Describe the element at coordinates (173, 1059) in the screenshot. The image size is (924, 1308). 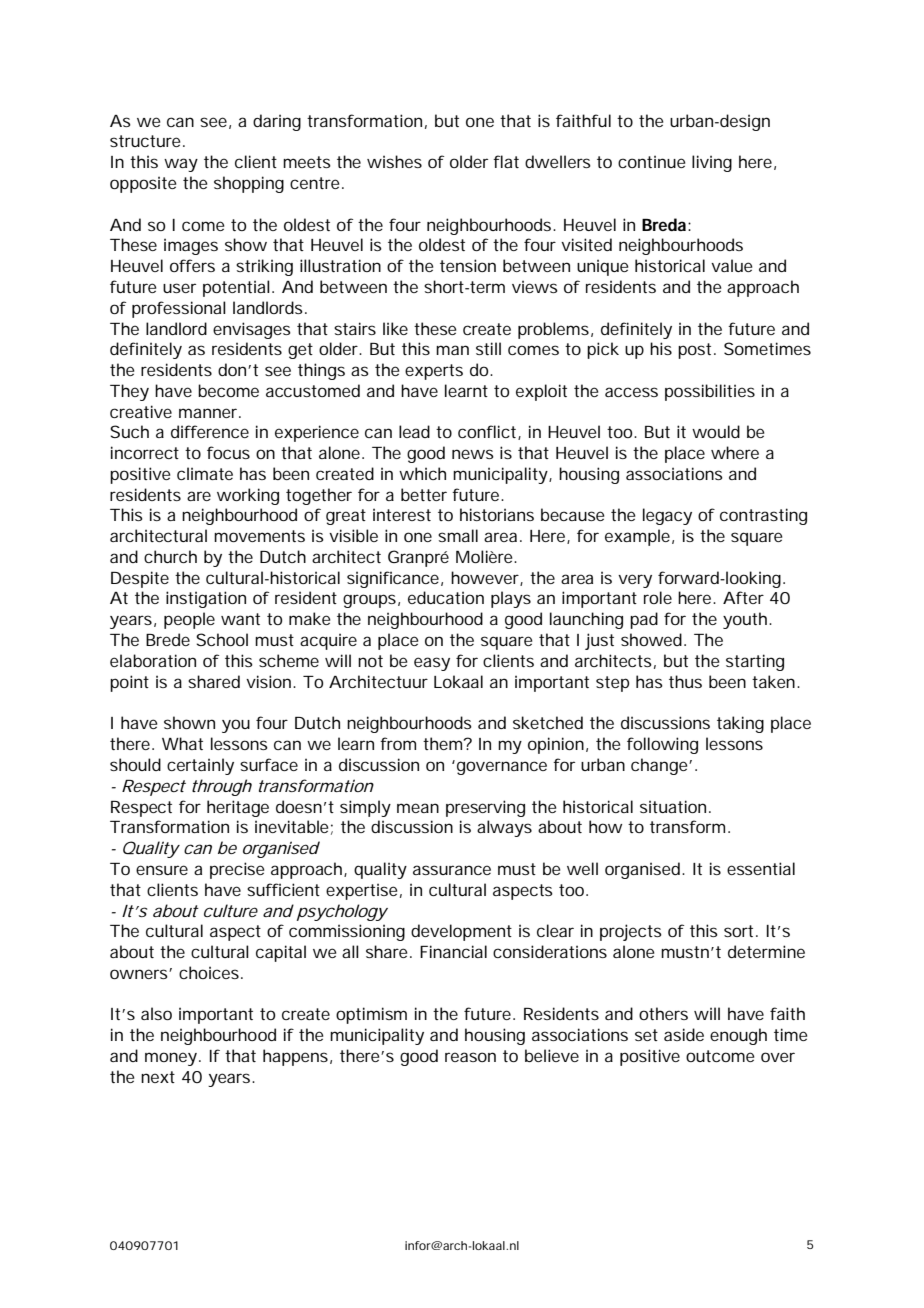
I see `money` at that location.
